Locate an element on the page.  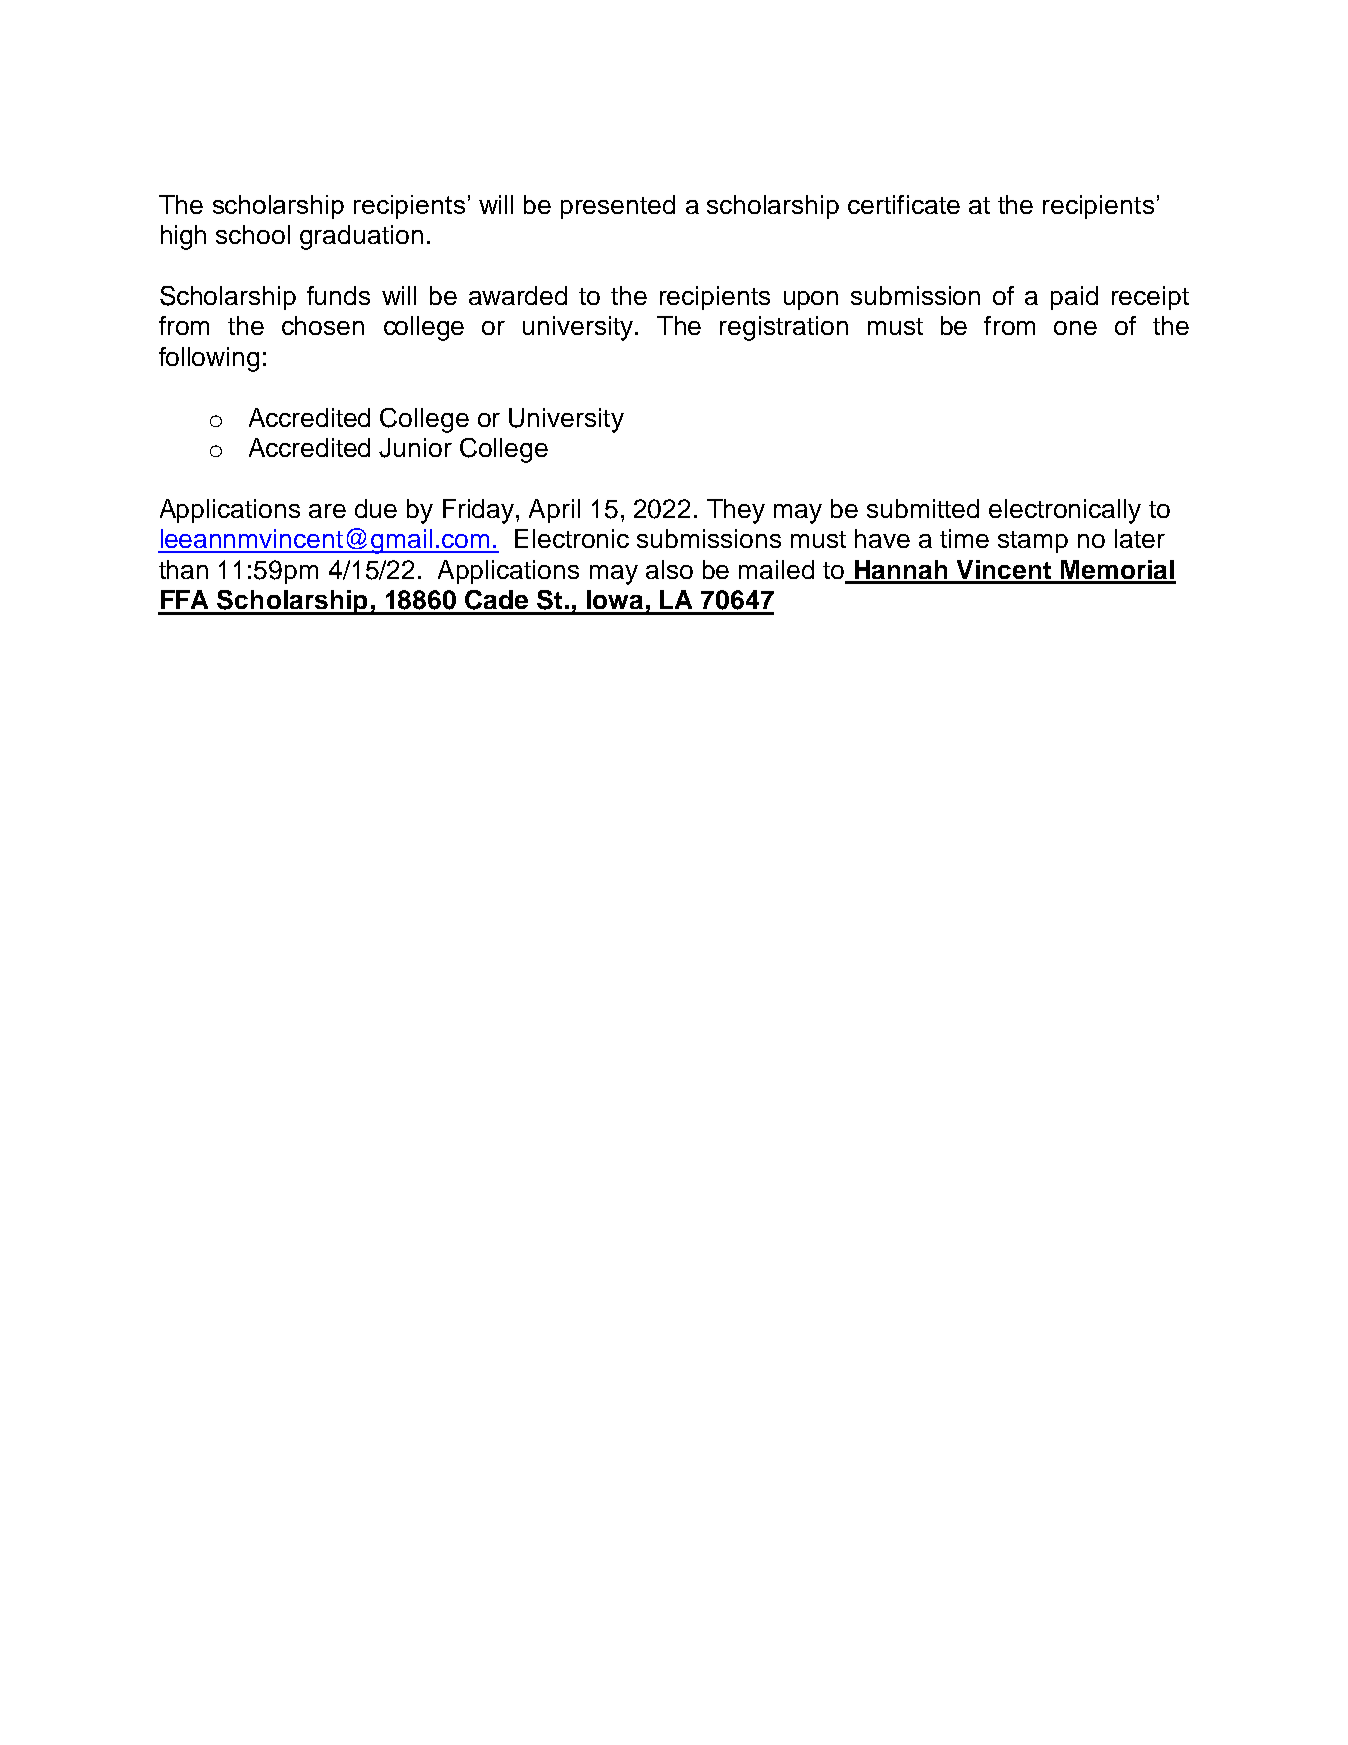
are is located at coordinates (327, 511).
